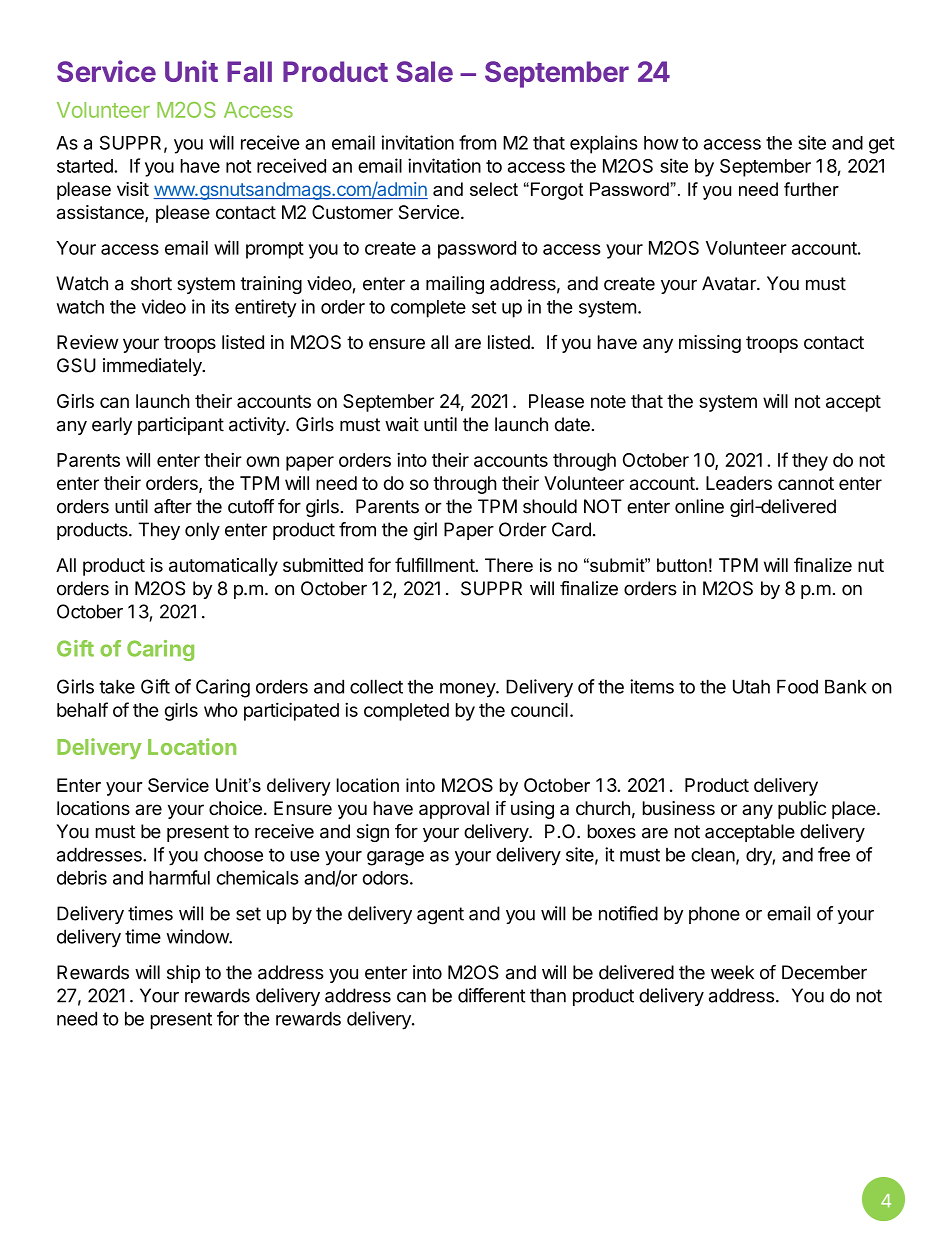 This screenshot has height=1233, width=952. Describe the element at coordinates (424, 71) in the screenshot. I see `Sale` at that location.
